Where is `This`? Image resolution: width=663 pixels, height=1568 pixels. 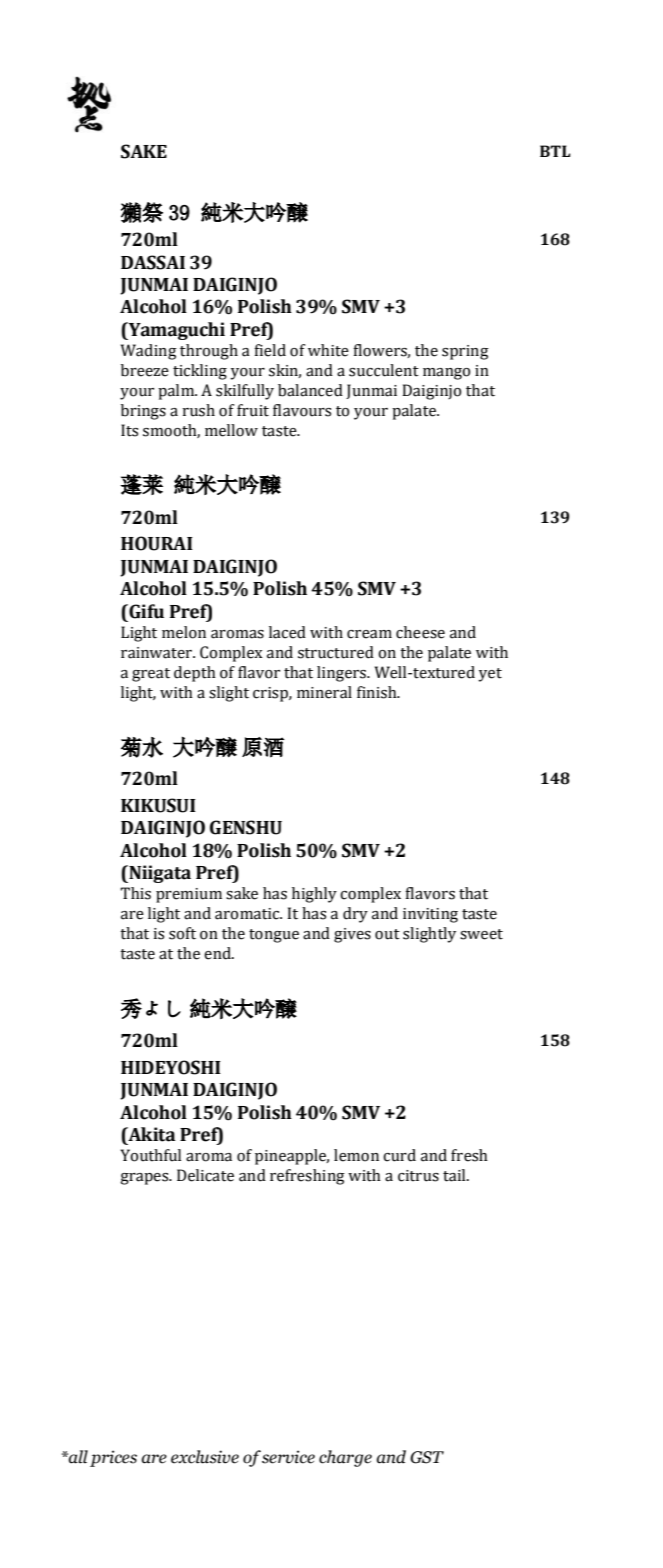
This is located at coordinates (135, 893).
